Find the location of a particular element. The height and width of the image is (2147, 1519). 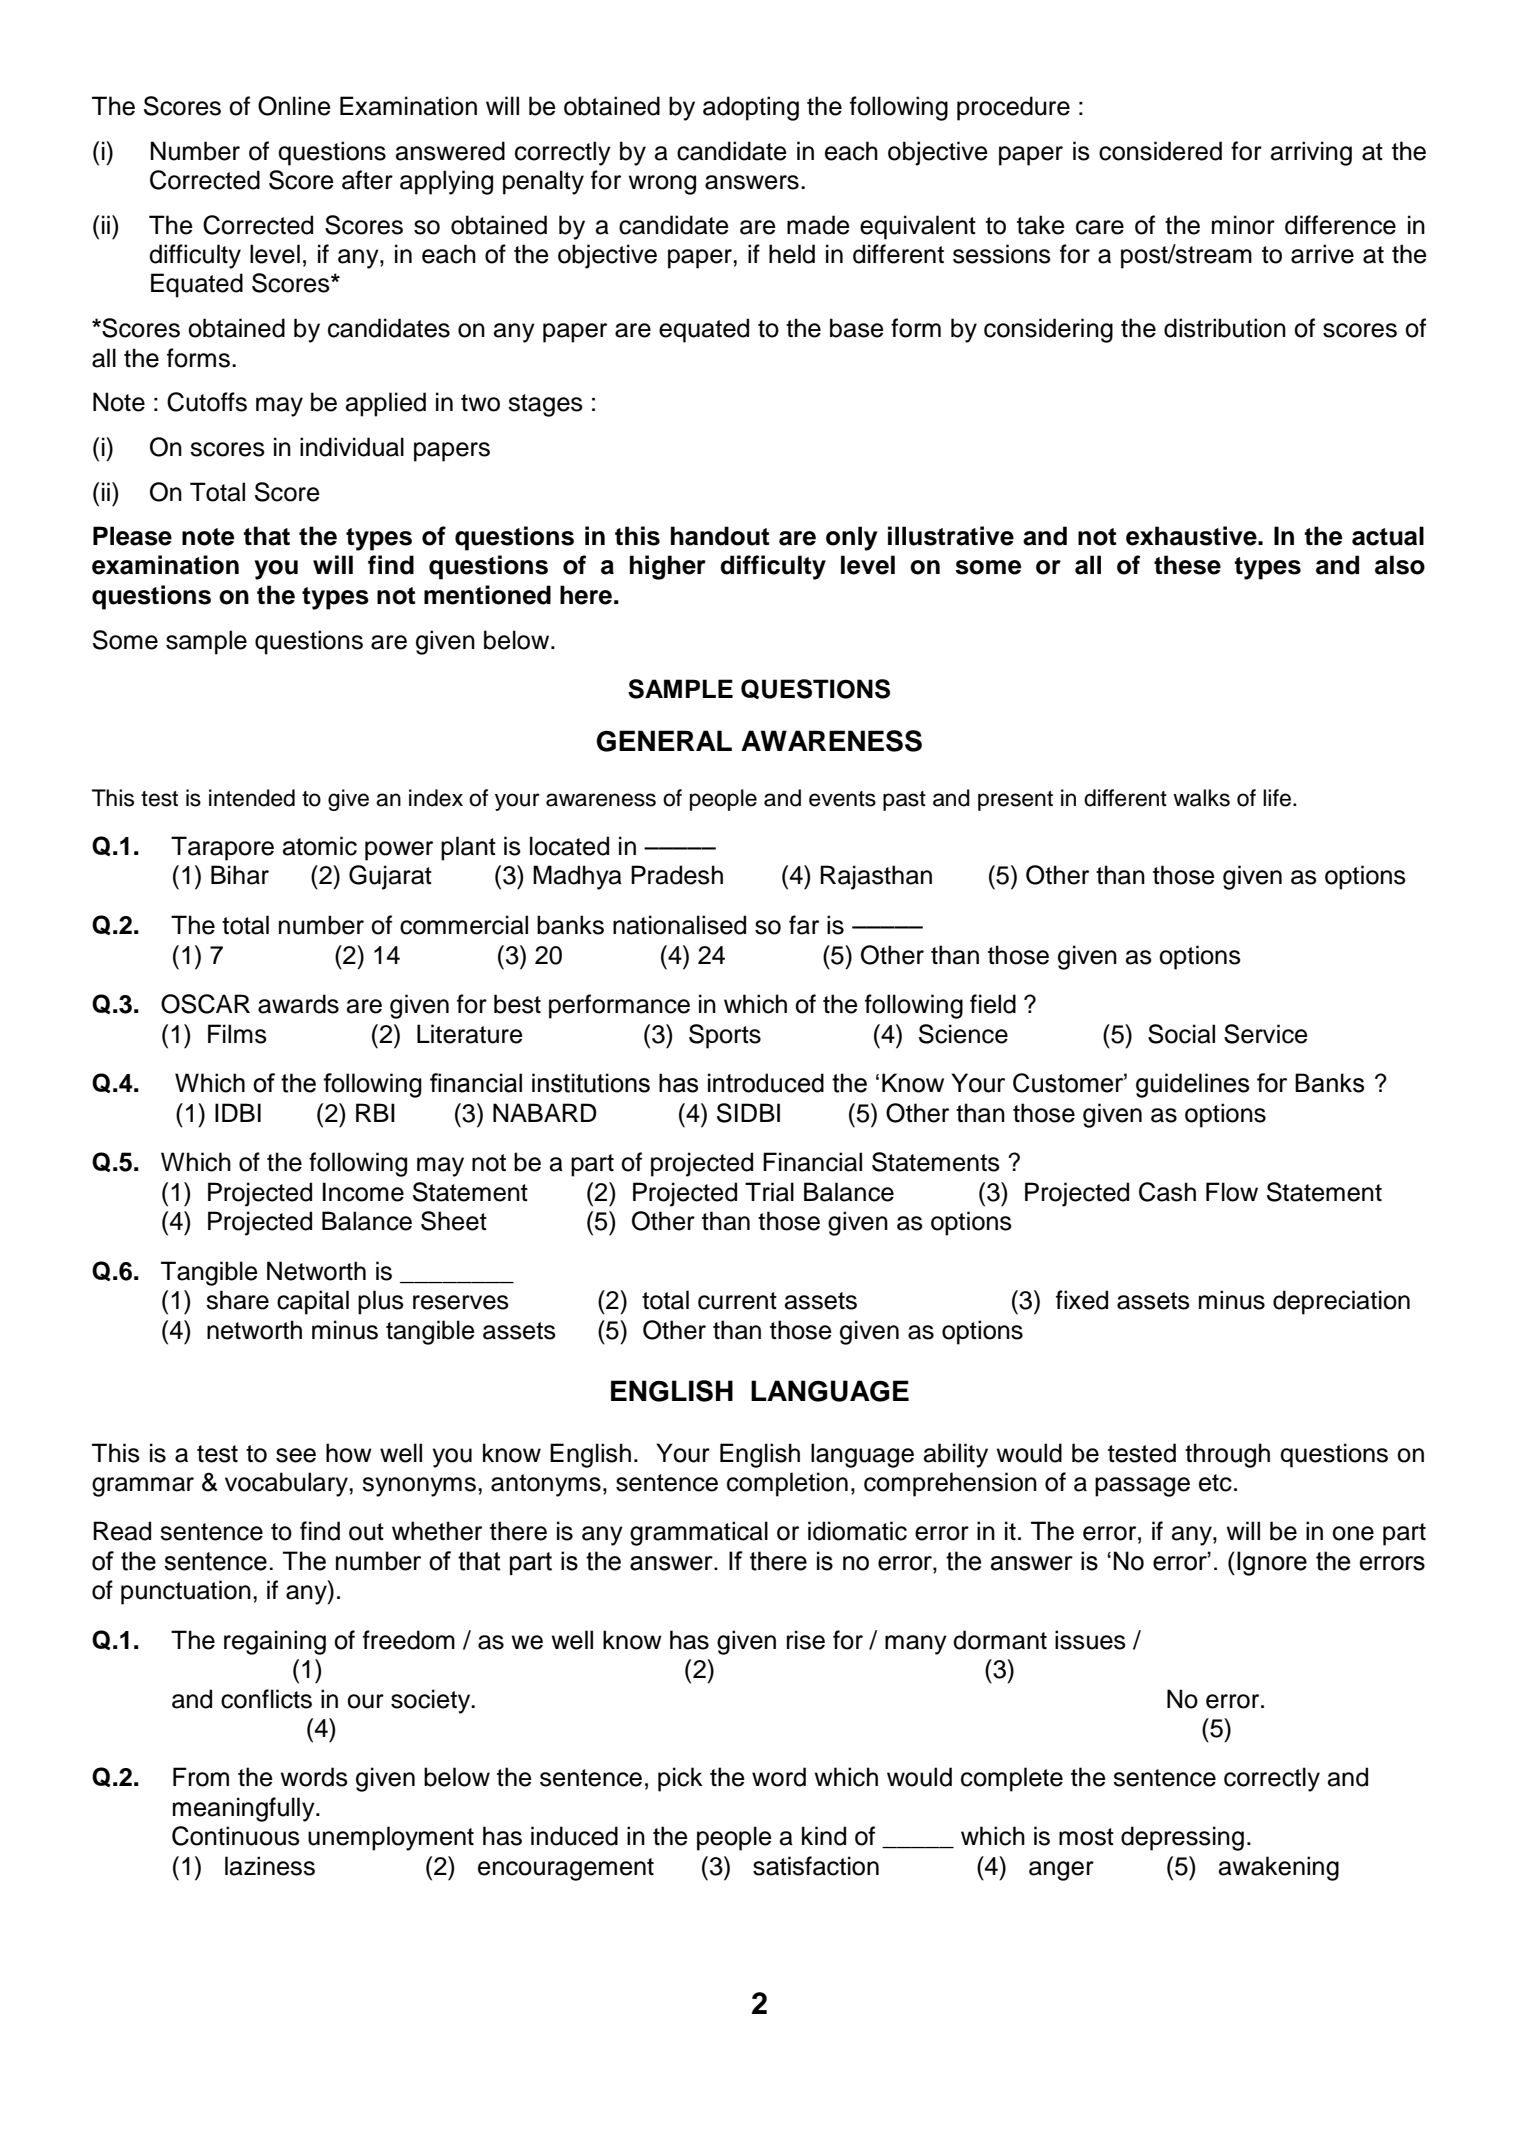

arriving is located at coordinates (1311, 153).
